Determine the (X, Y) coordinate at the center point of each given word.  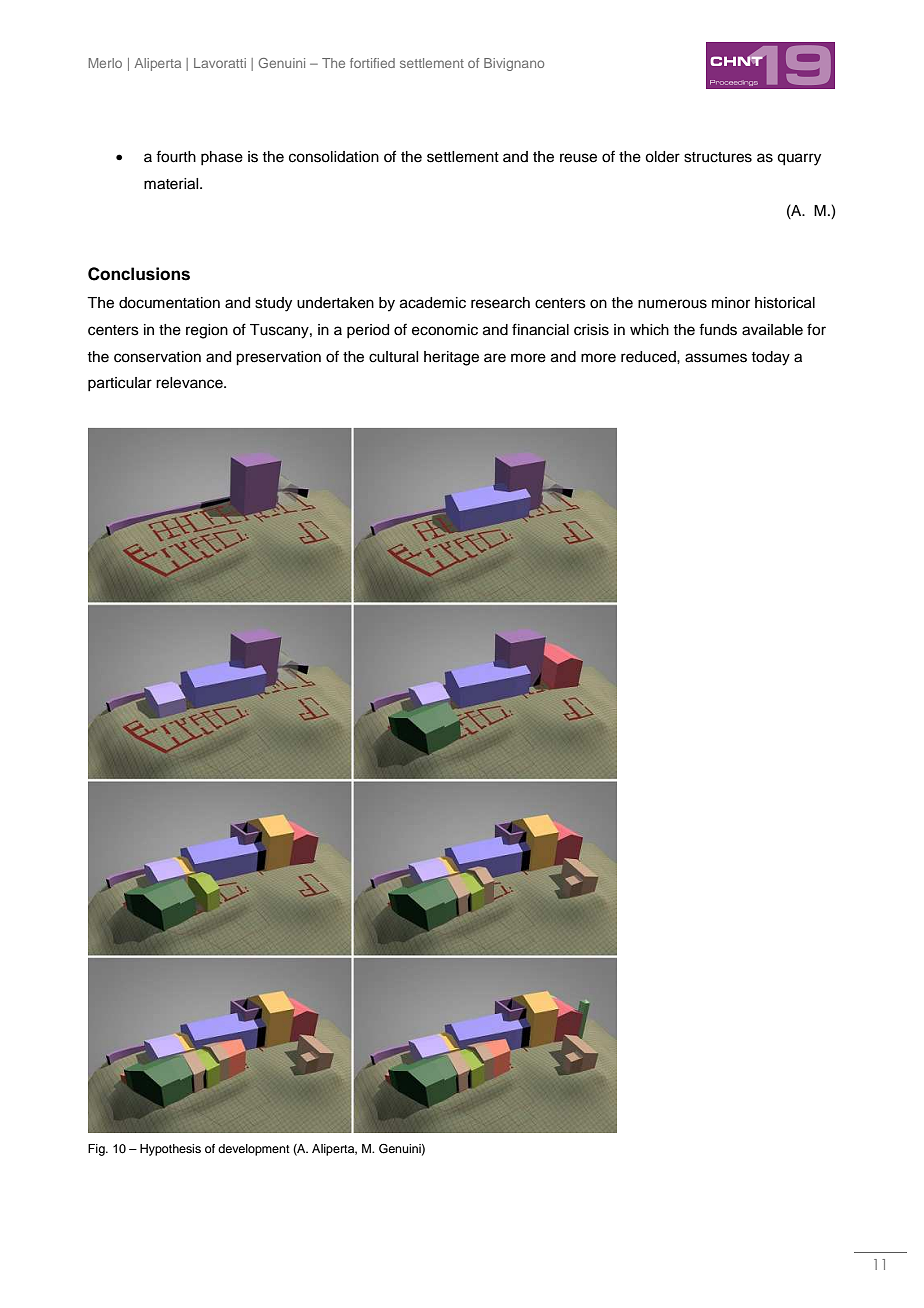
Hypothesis (170, 1150)
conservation (157, 357)
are (495, 358)
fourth (176, 156)
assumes (716, 358)
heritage (451, 358)
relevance (190, 383)
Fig (97, 1150)
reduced (649, 357)
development (254, 1150)
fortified (372, 63)
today (770, 358)
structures (718, 157)
